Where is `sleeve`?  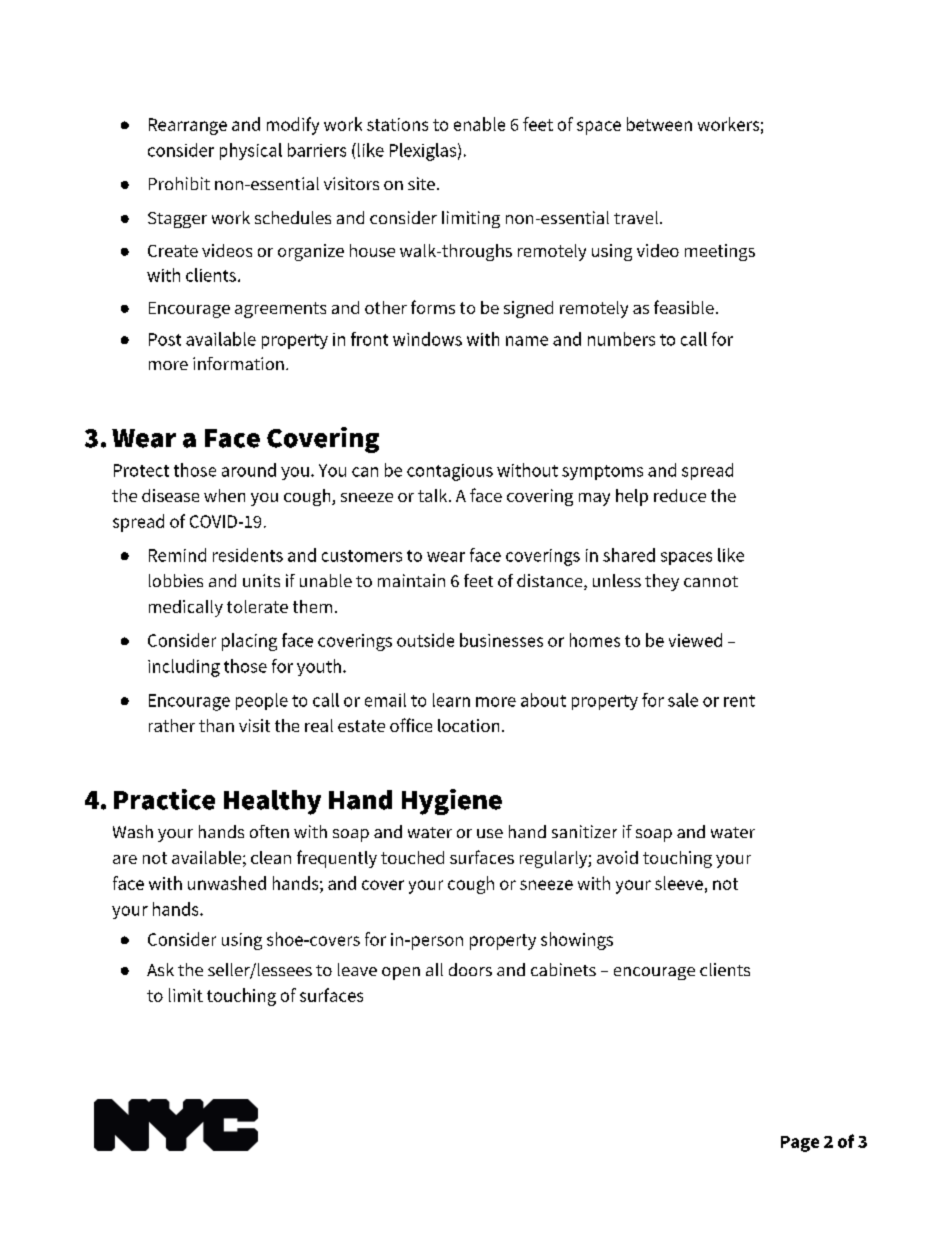
sleeve is located at coordinates (679, 883).
